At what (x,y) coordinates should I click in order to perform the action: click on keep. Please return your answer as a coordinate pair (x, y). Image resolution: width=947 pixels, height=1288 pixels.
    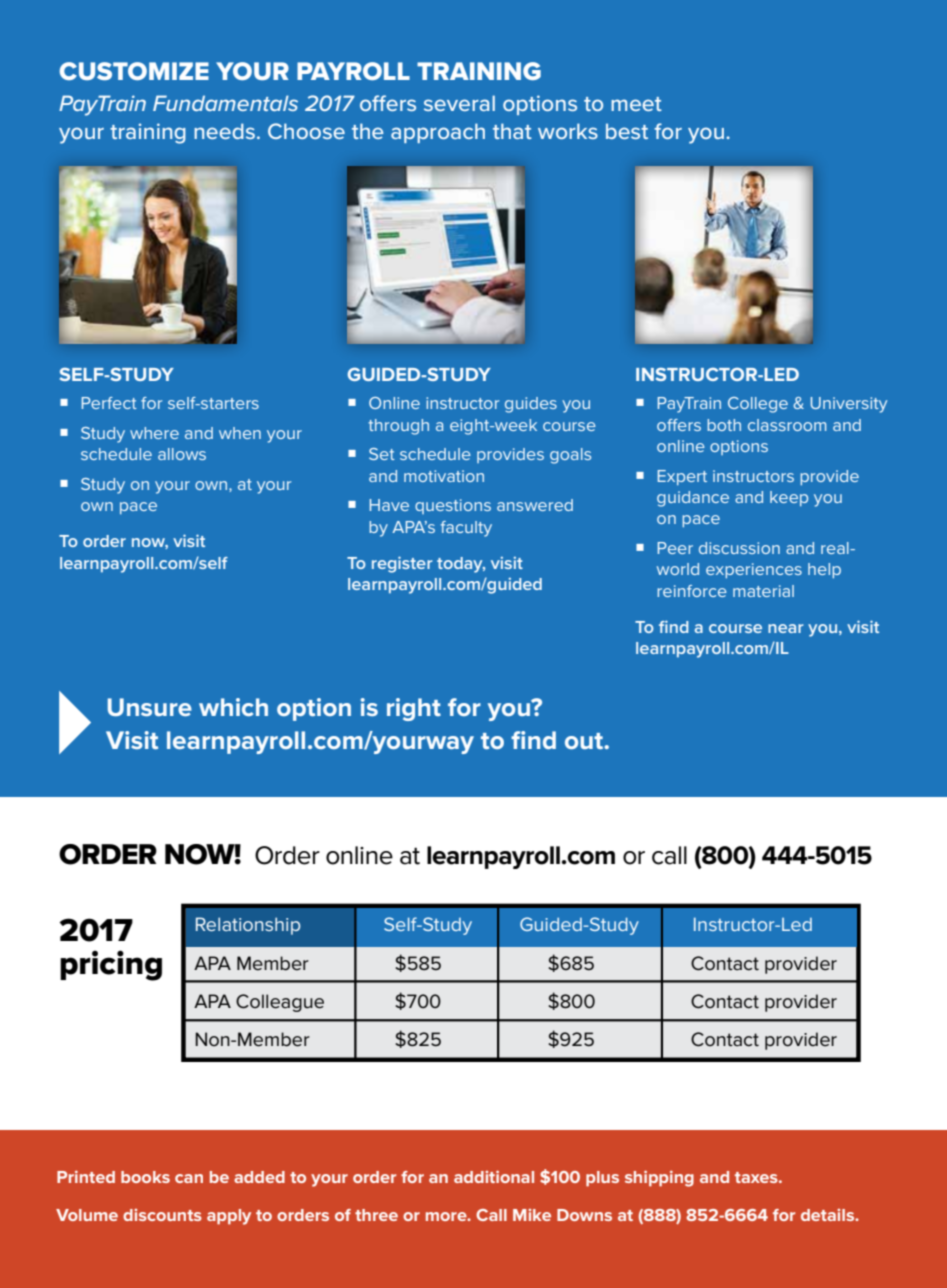
    Looking at the image, I should click on (789, 498).
